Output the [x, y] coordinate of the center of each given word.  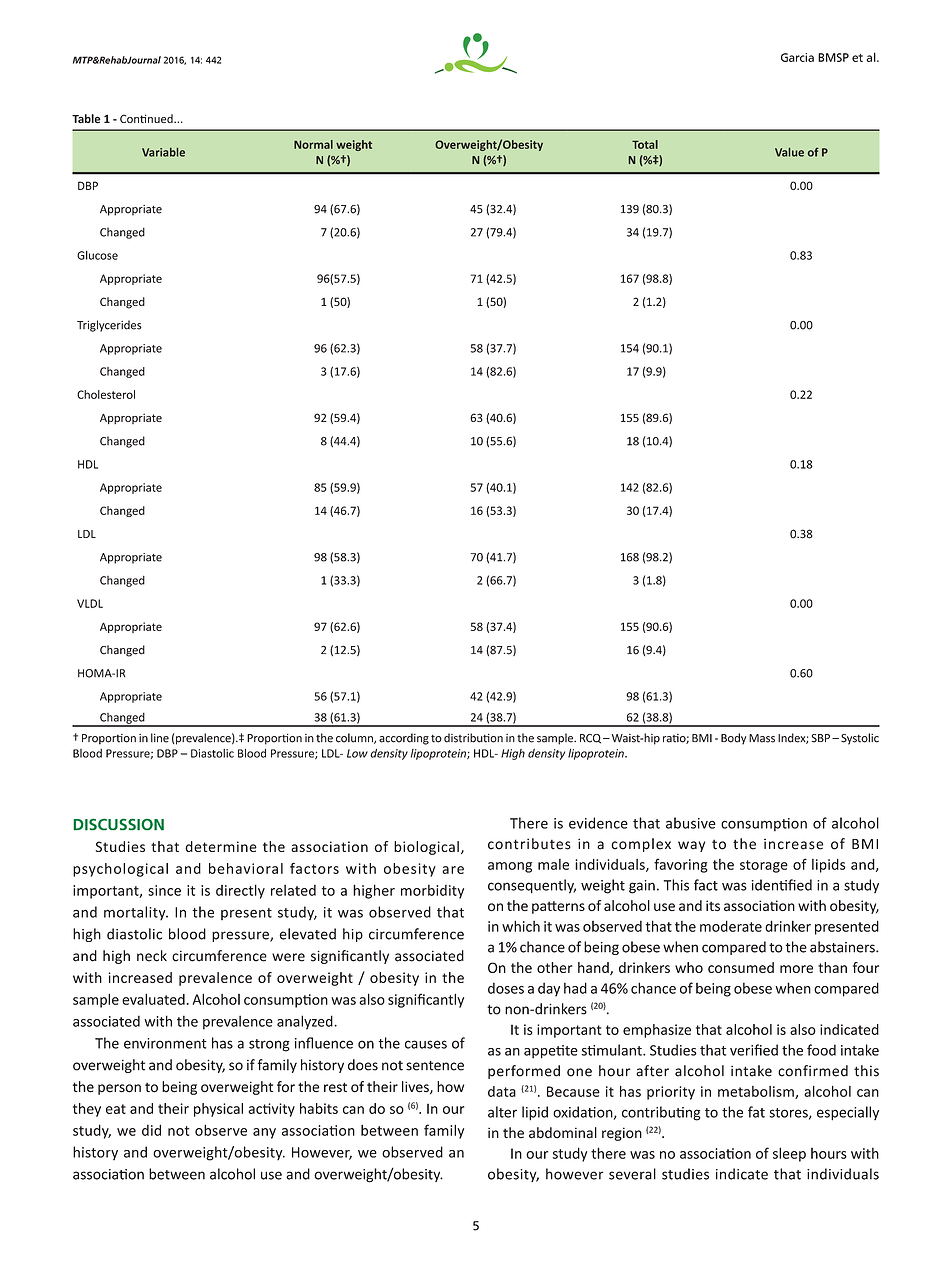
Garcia [797, 57]
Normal [313, 144]
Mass [762, 738]
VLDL [90, 603]
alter [502, 1112]
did [151, 1130]
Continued [147, 118]
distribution [473, 738]
